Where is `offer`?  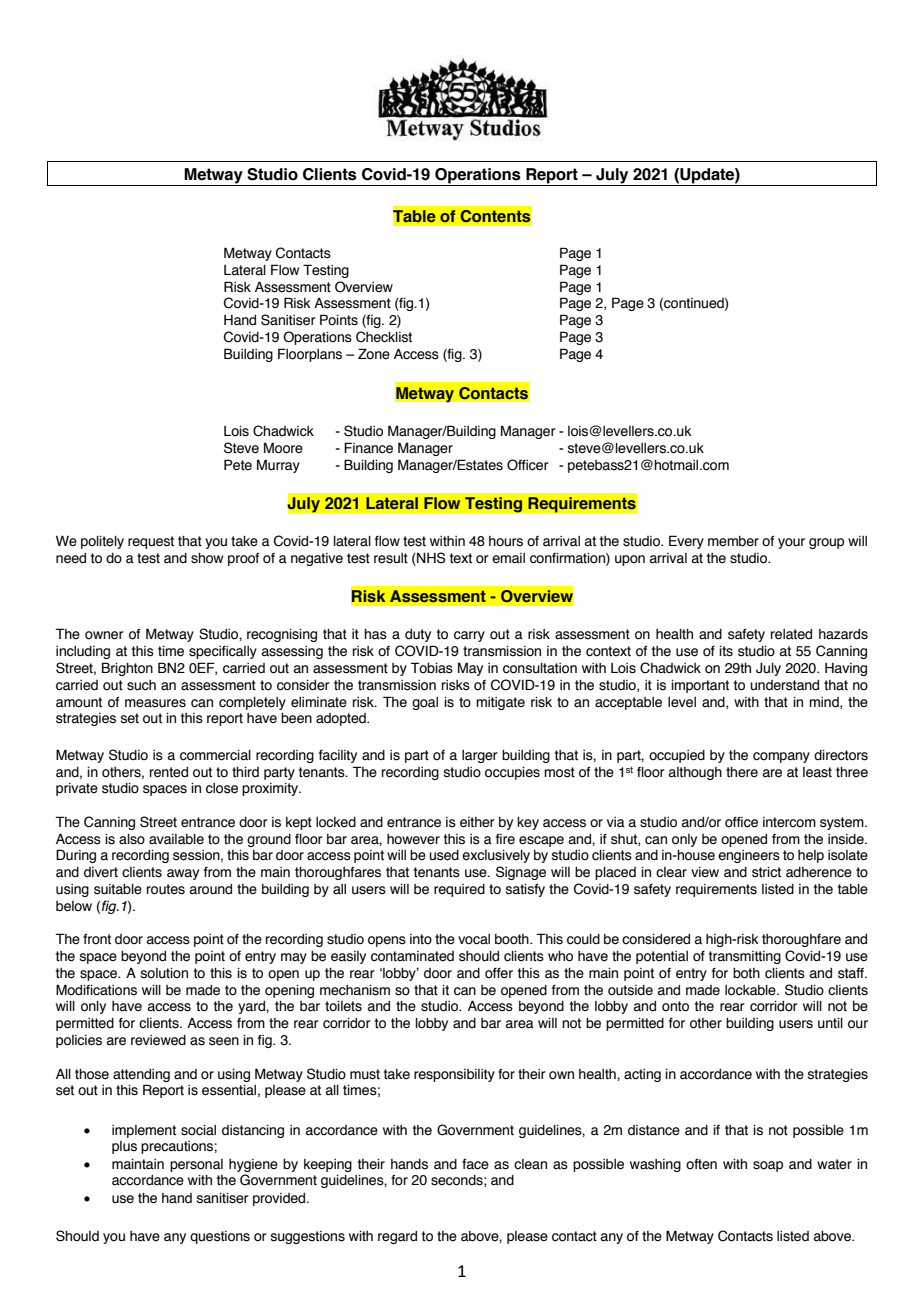
offer is located at coordinates (499, 973).
